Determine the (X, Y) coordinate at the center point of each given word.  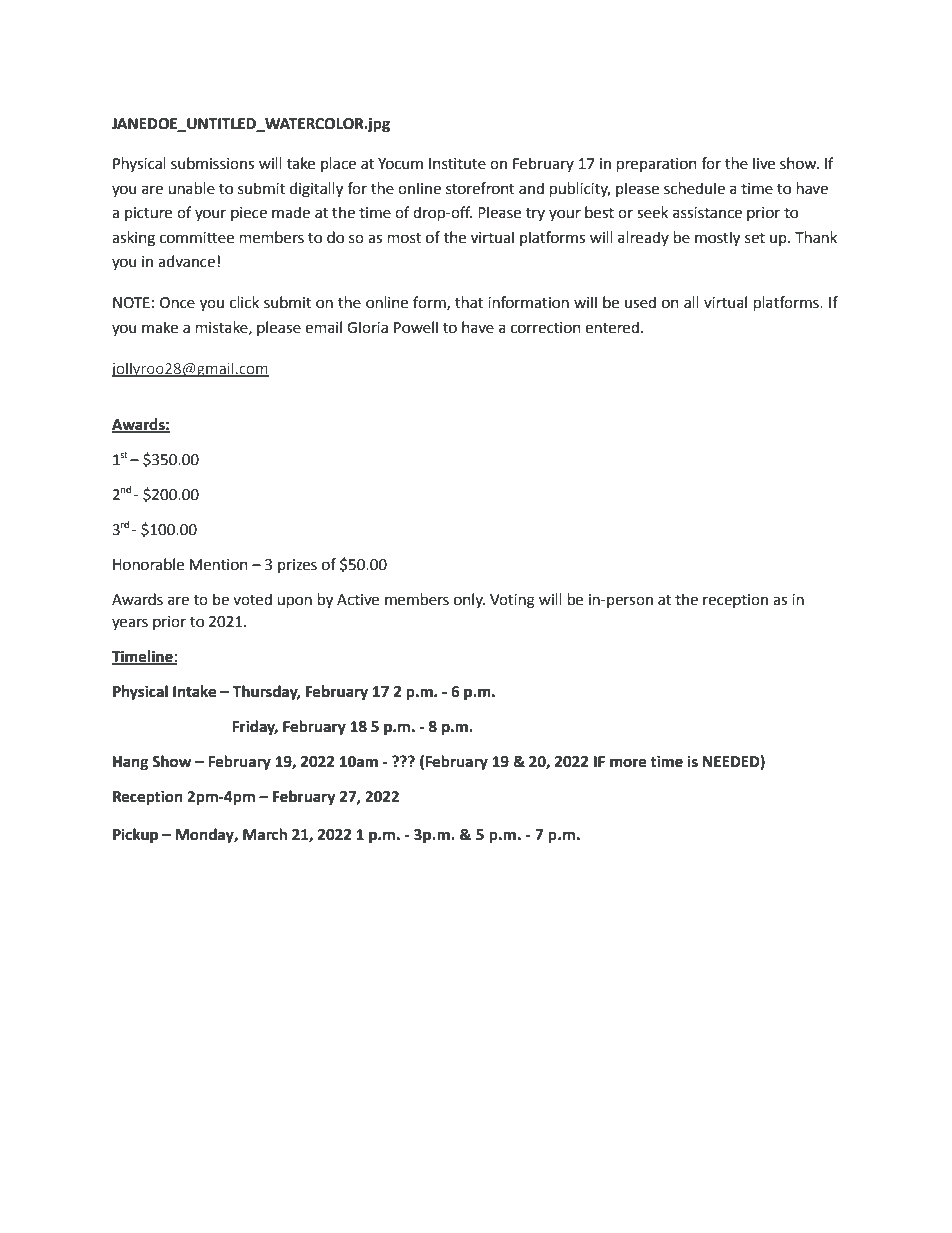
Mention (219, 565)
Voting (512, 601)
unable (191, 188)
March (265, 834)
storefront (480, 188)
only (469, 600)
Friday (255, 728)
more (628, 763)
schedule (694, 188)
